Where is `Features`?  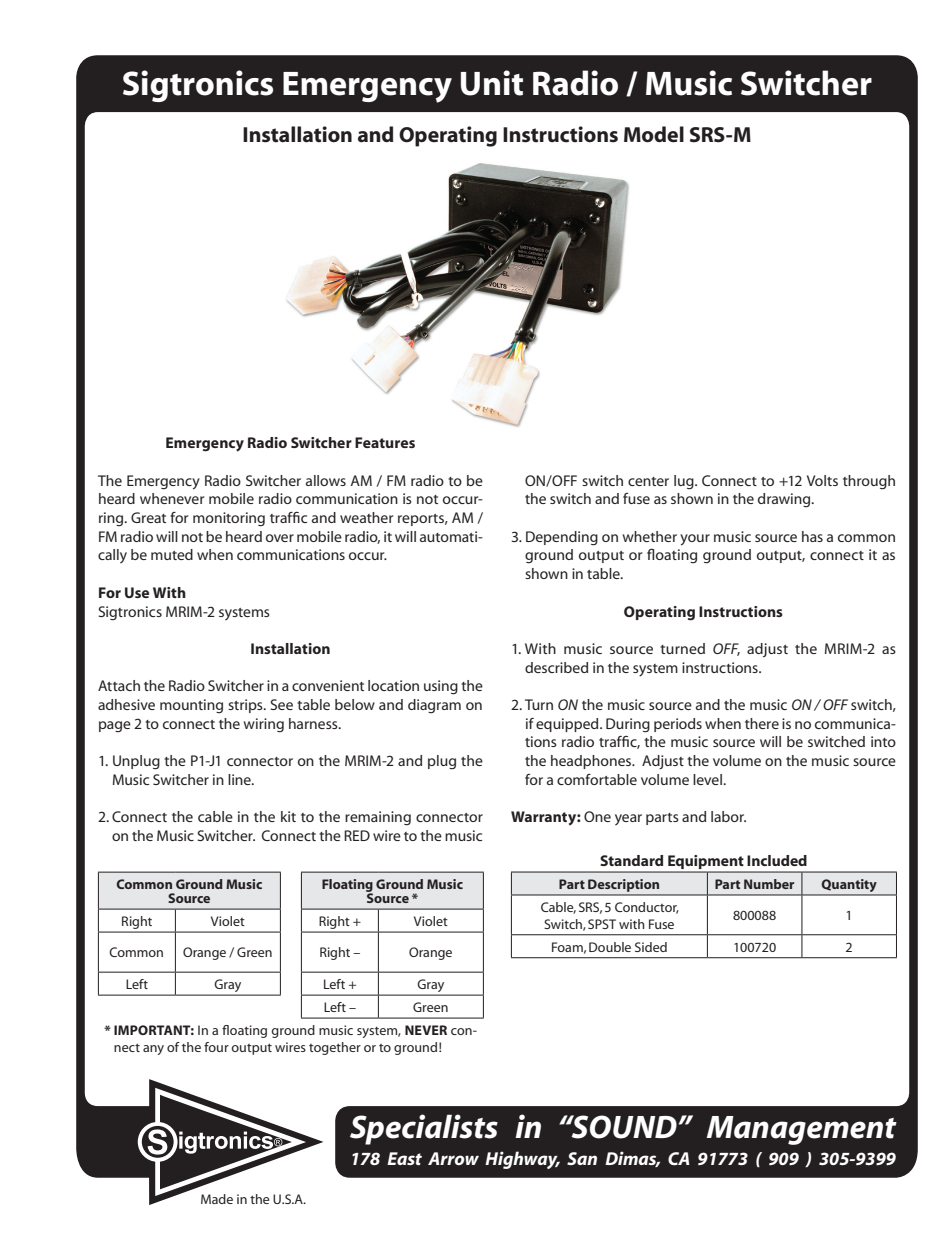 Features is located at coordinates (385, 442).
